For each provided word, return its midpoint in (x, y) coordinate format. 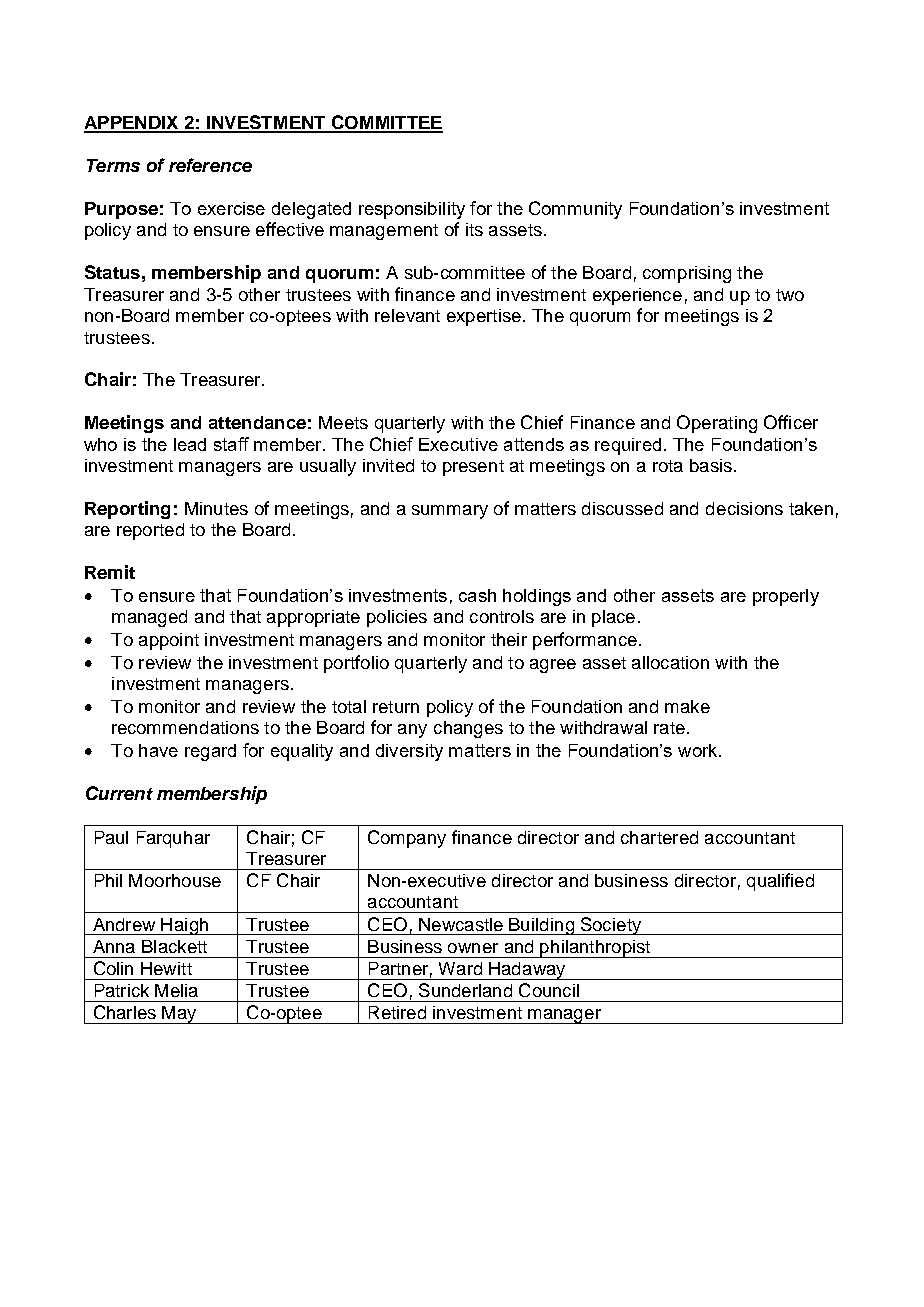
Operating (717, 424)
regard (210, 752)
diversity (409, 752)
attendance (257, 422)
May (180, 1015)
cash (477, 595)
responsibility (412, 210)
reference (210, 165)
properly (786, 597)
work (699, 750)
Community (575, 210)
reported (150, 531)
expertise (484, 317)
